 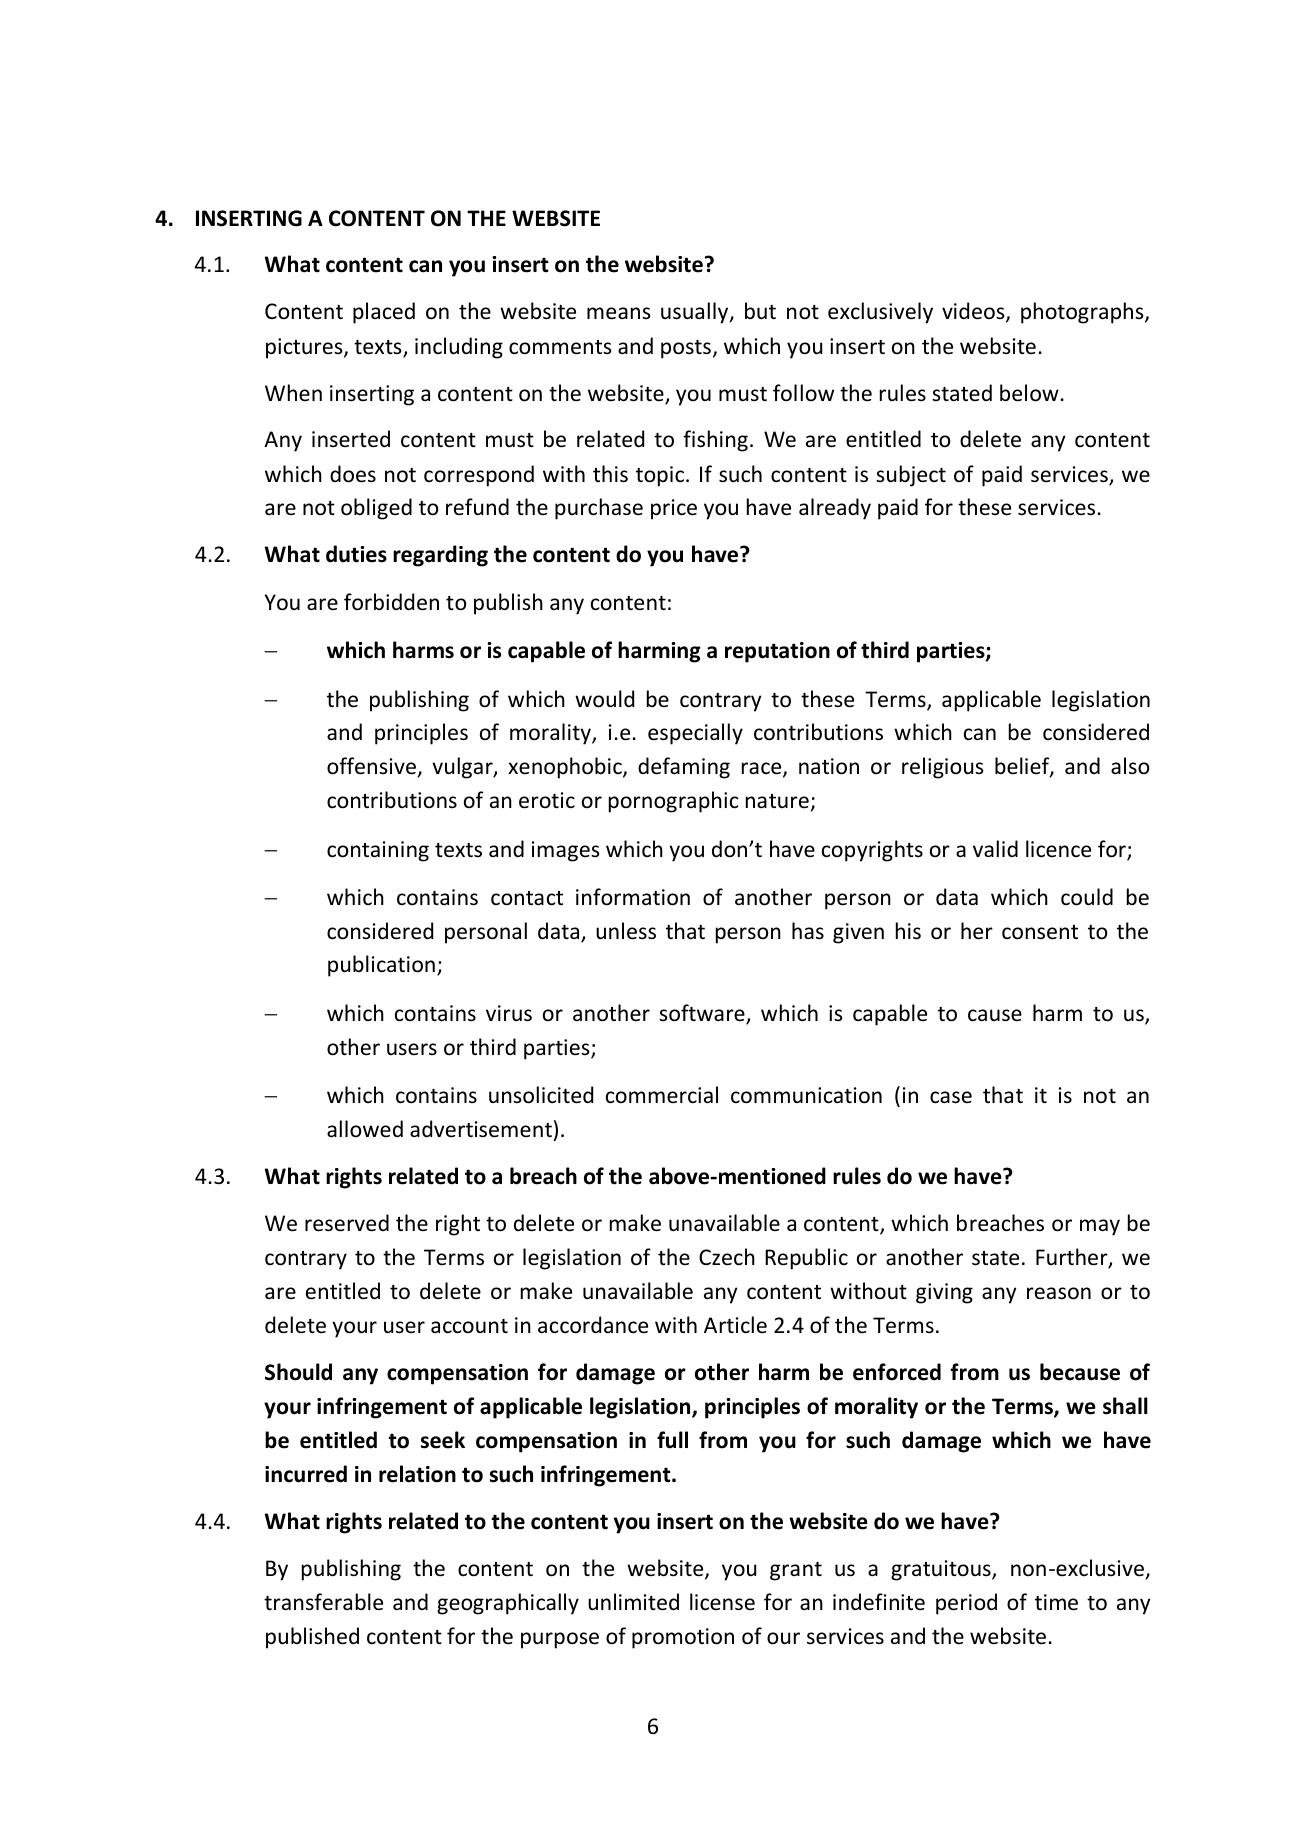 I want to click on posts, so click(x=686, y=349).
